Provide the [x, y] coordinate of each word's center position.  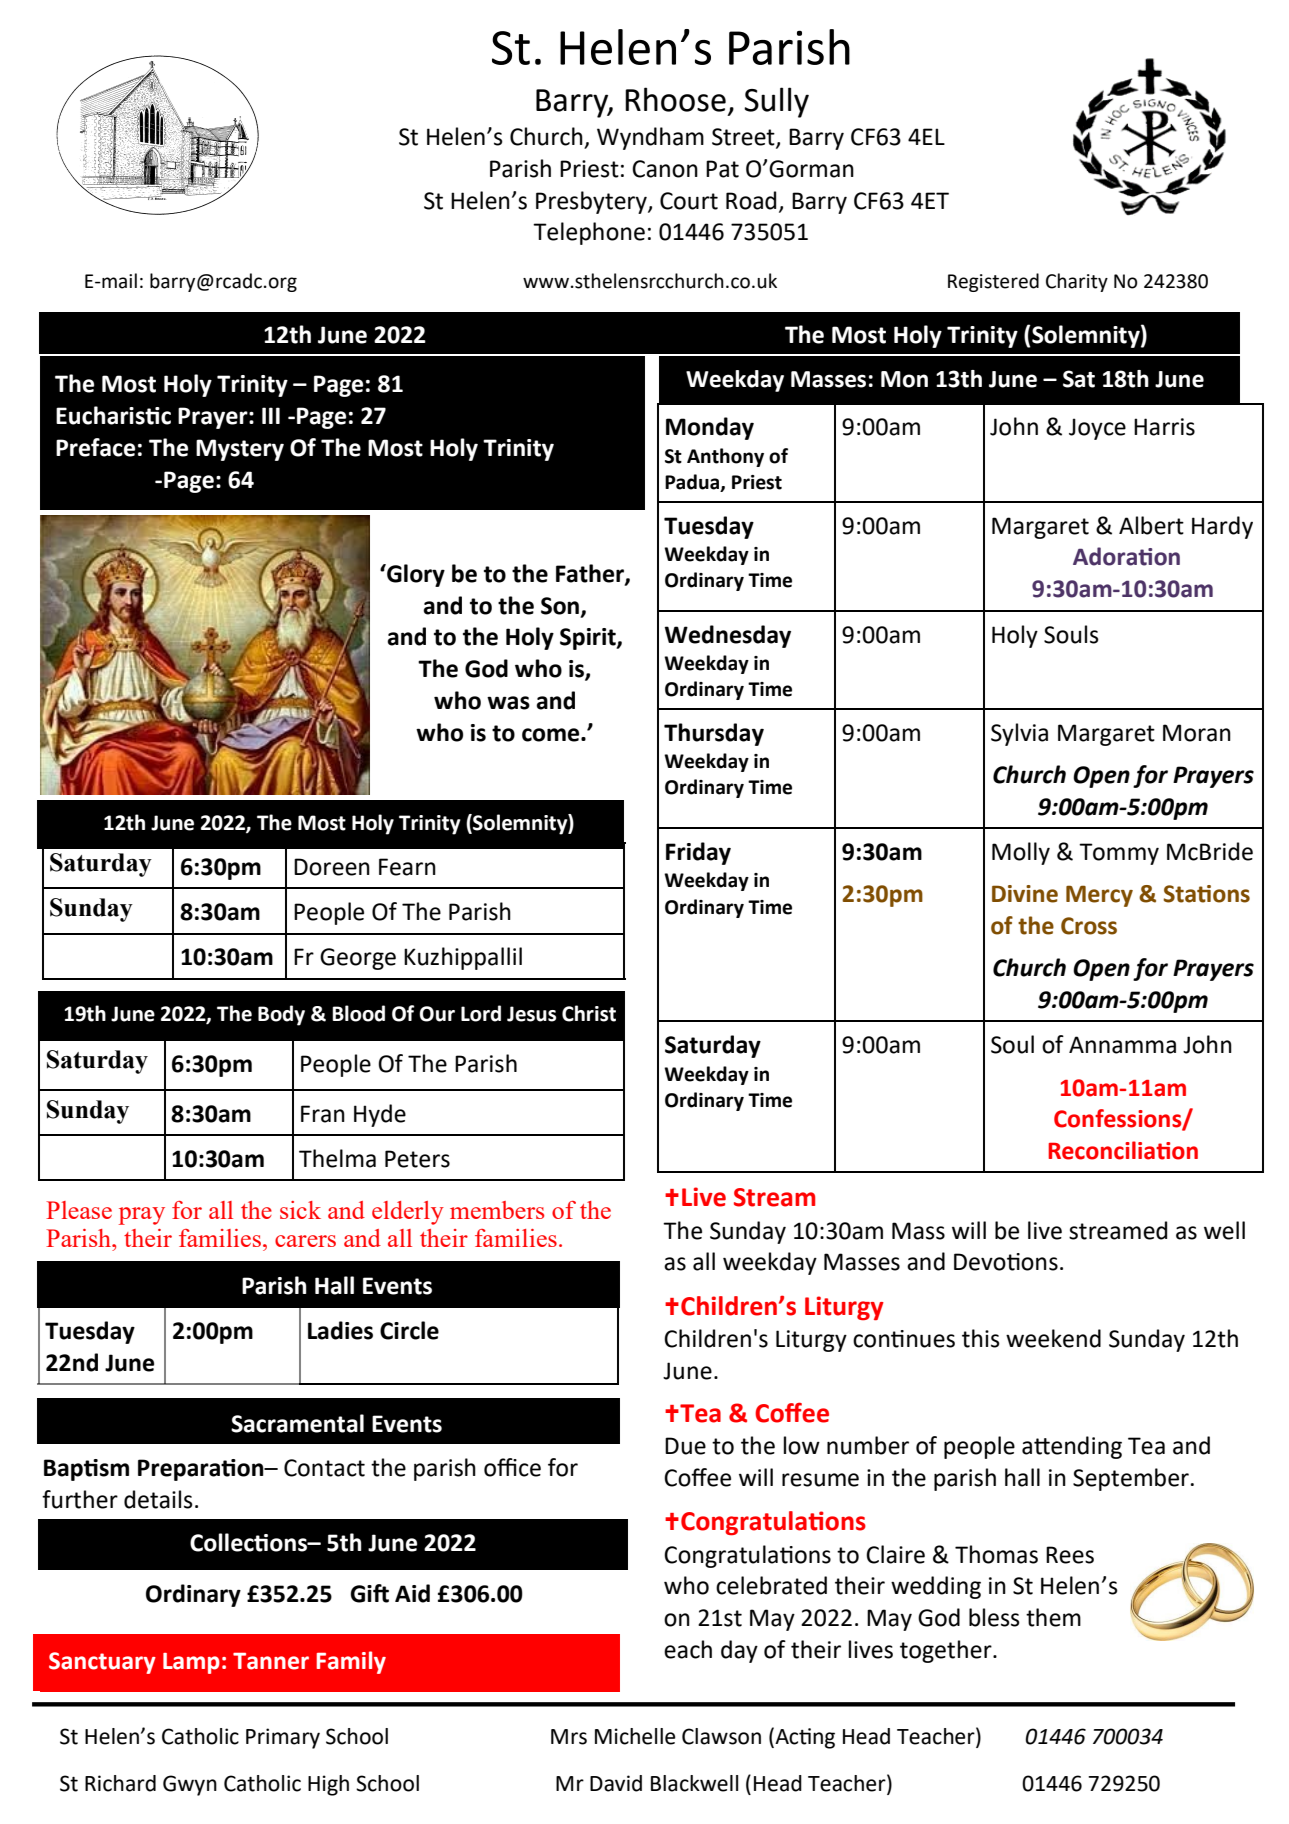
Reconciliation [1123, 1150]
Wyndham [650, 138]
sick [300, 1210]
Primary [283, 1738]
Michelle [635, 1736]
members [497, 1210]
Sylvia [1019, 734]
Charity [1077, 282]
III [271, 415]
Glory [415, 575]
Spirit [589, 639]
